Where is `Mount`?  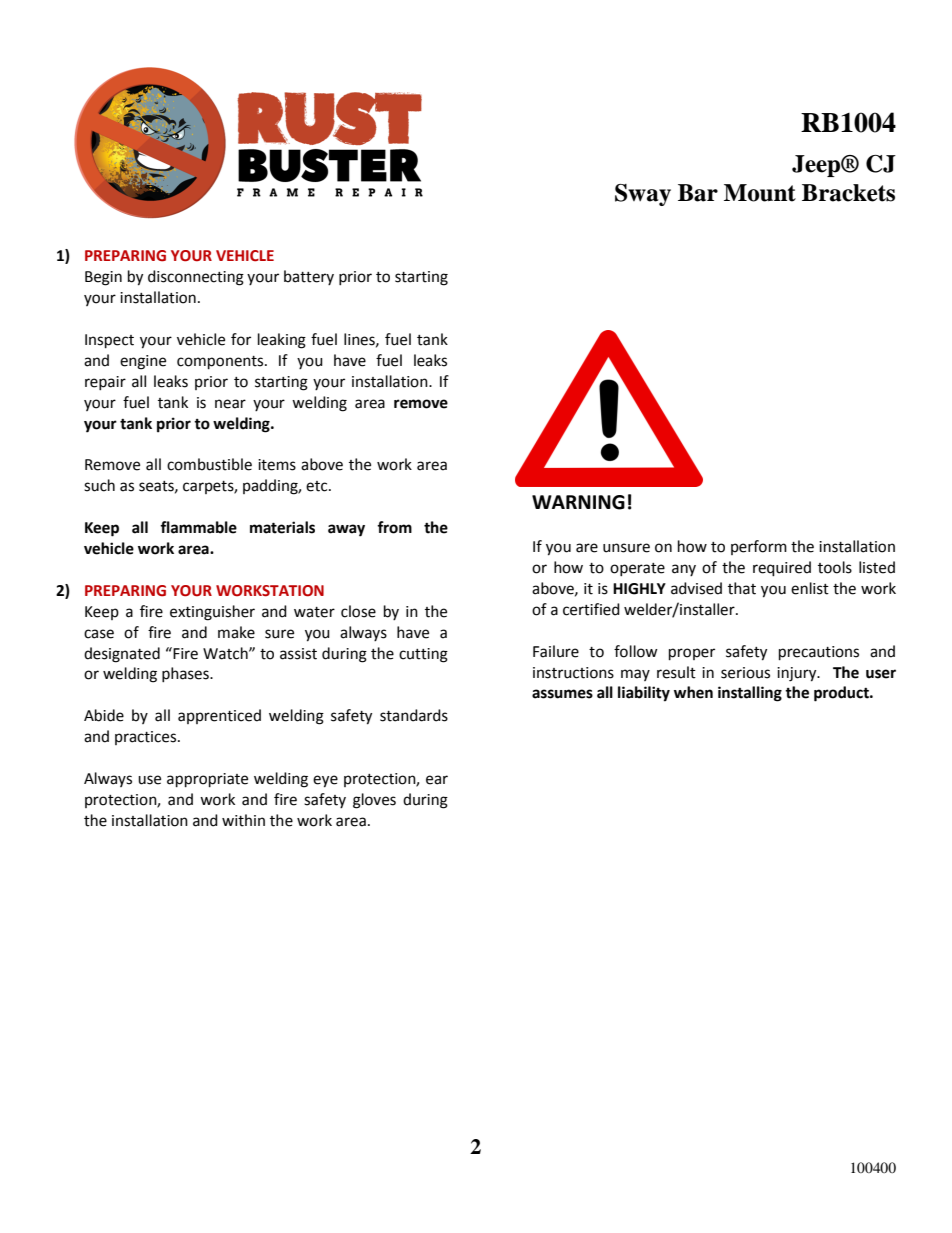 Mount is located at coordinates (760, 193).
